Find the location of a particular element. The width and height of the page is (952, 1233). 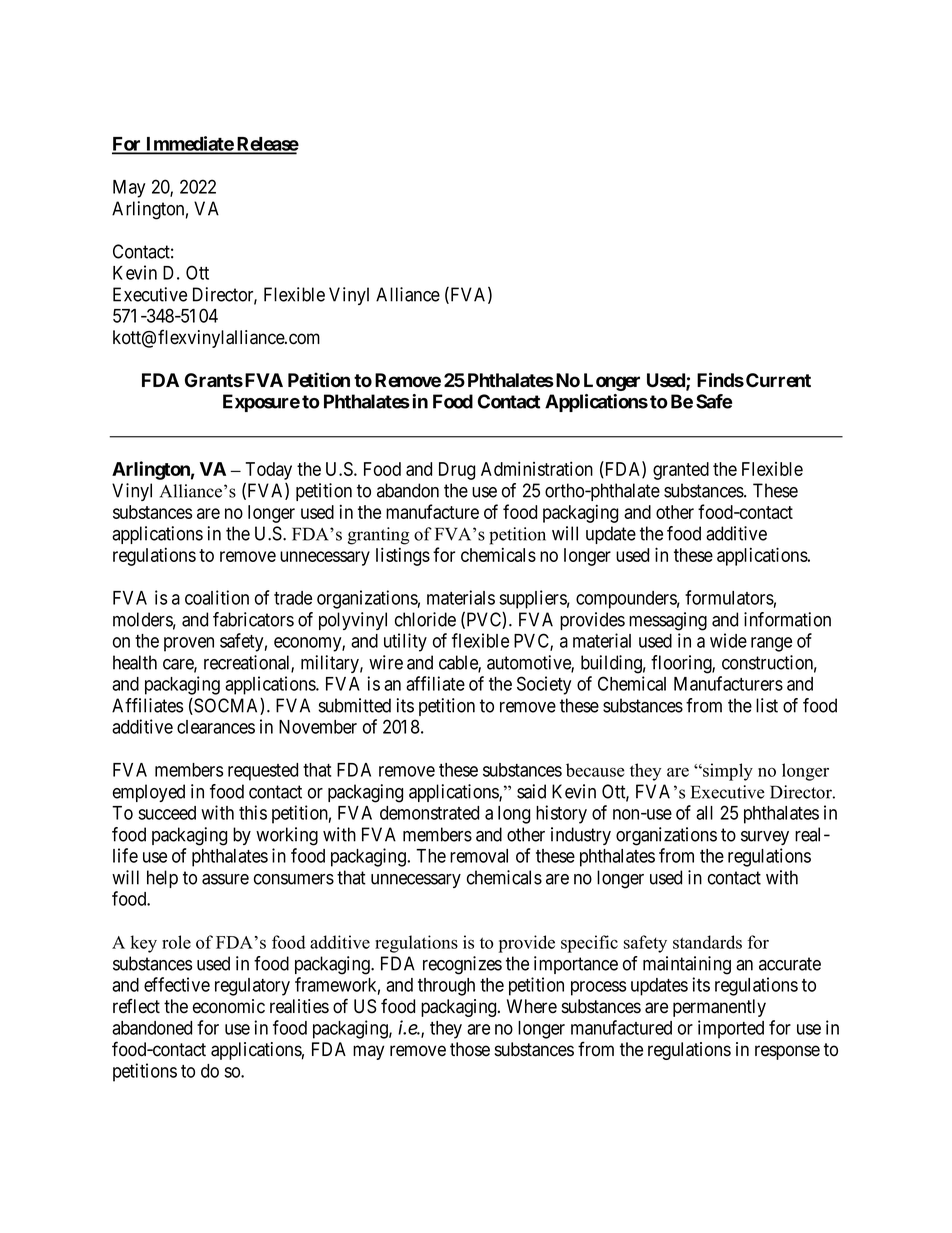

imported is located at coordinates (731, 1029).
